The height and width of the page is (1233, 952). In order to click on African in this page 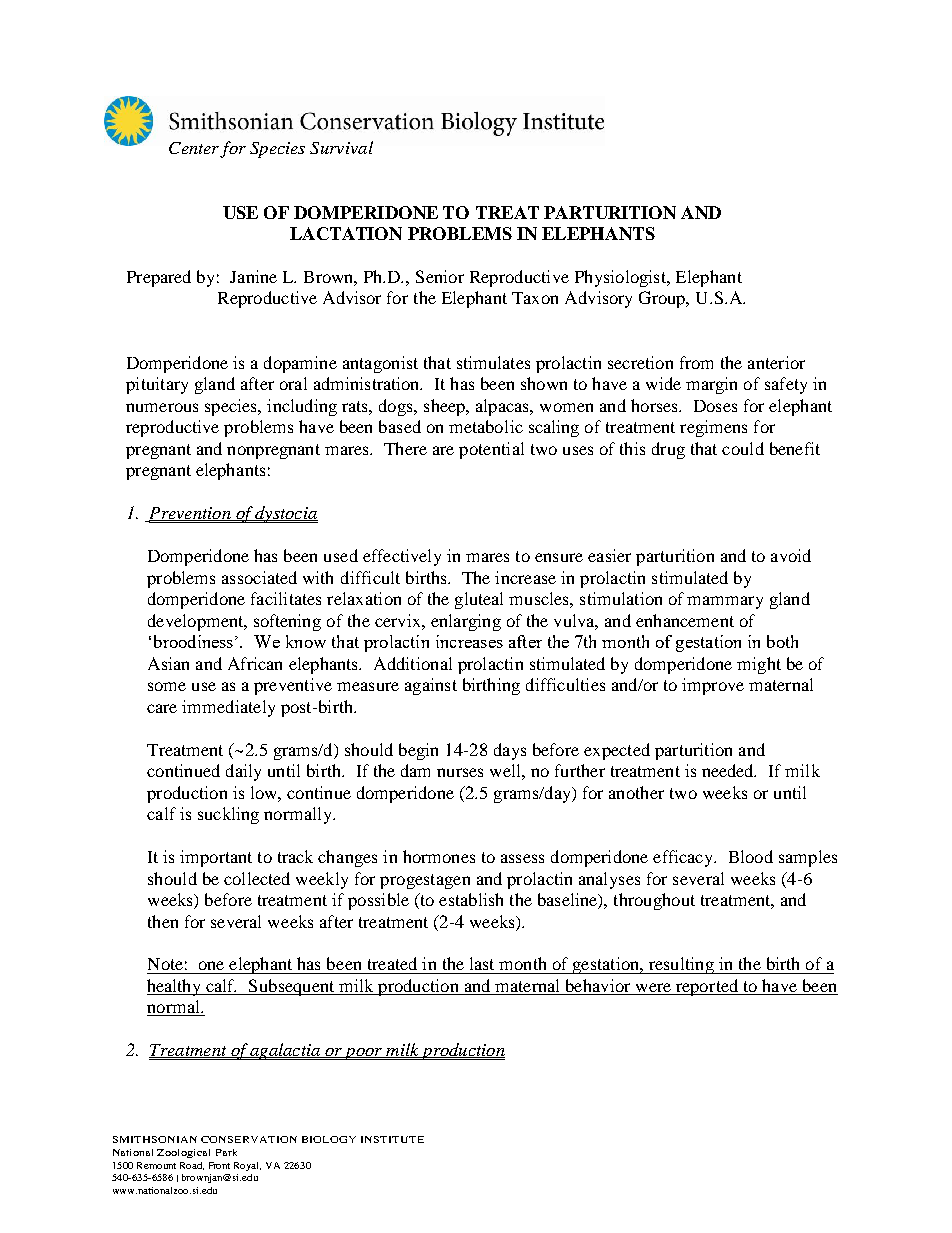, I will do `click(255, 663)`.
